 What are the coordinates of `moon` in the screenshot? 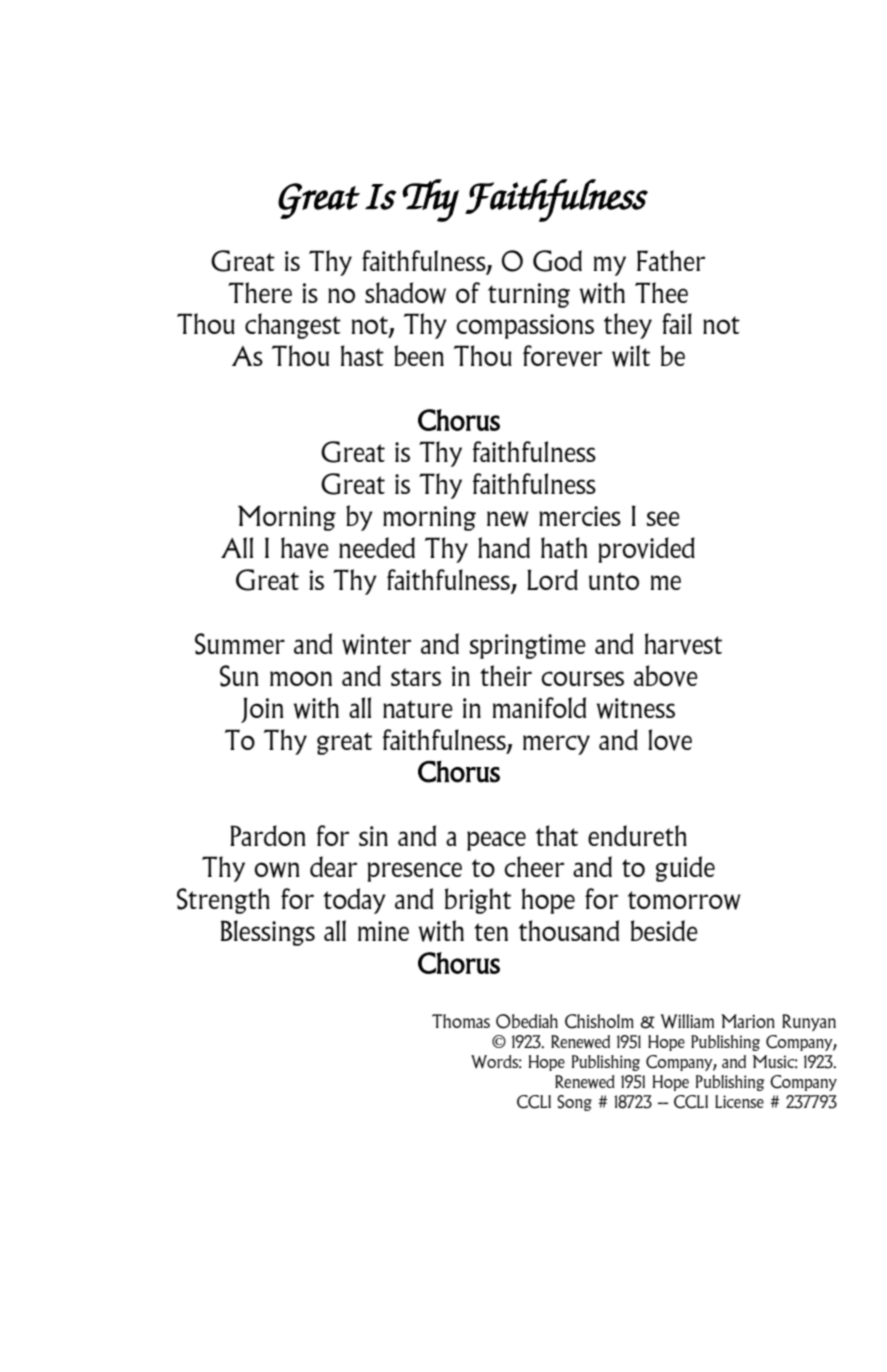 It's located at (301, 678).
